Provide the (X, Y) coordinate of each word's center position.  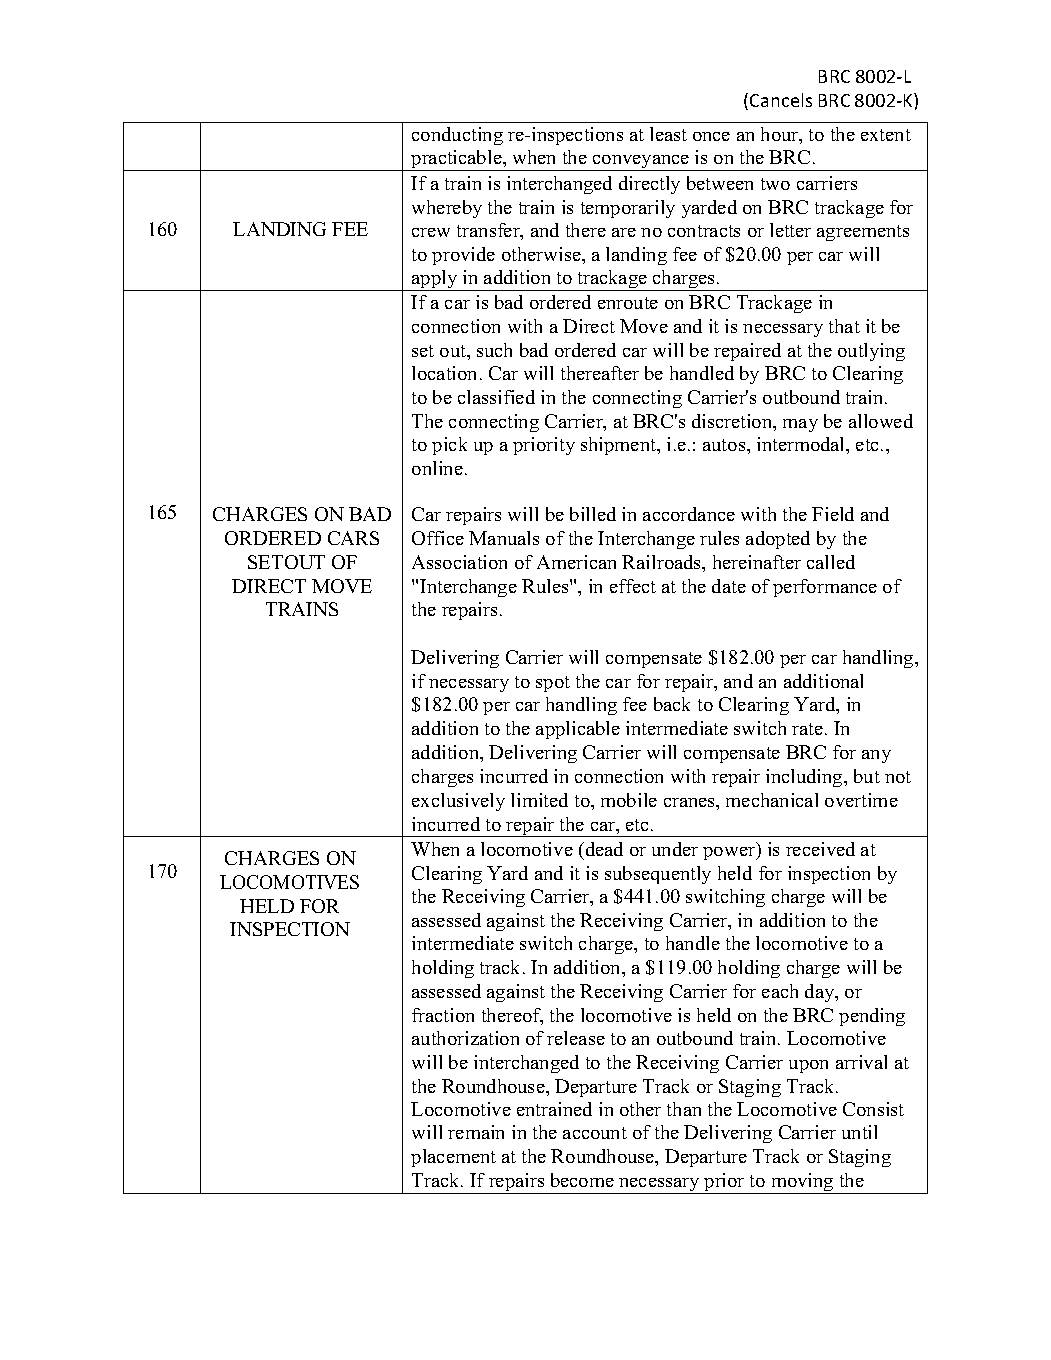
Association (459, 562)
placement (453, 1158)
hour (781, 135)
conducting (457, 136)
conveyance (641, 163)
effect (633, 586)
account (595, 1133)
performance (825, 588)
